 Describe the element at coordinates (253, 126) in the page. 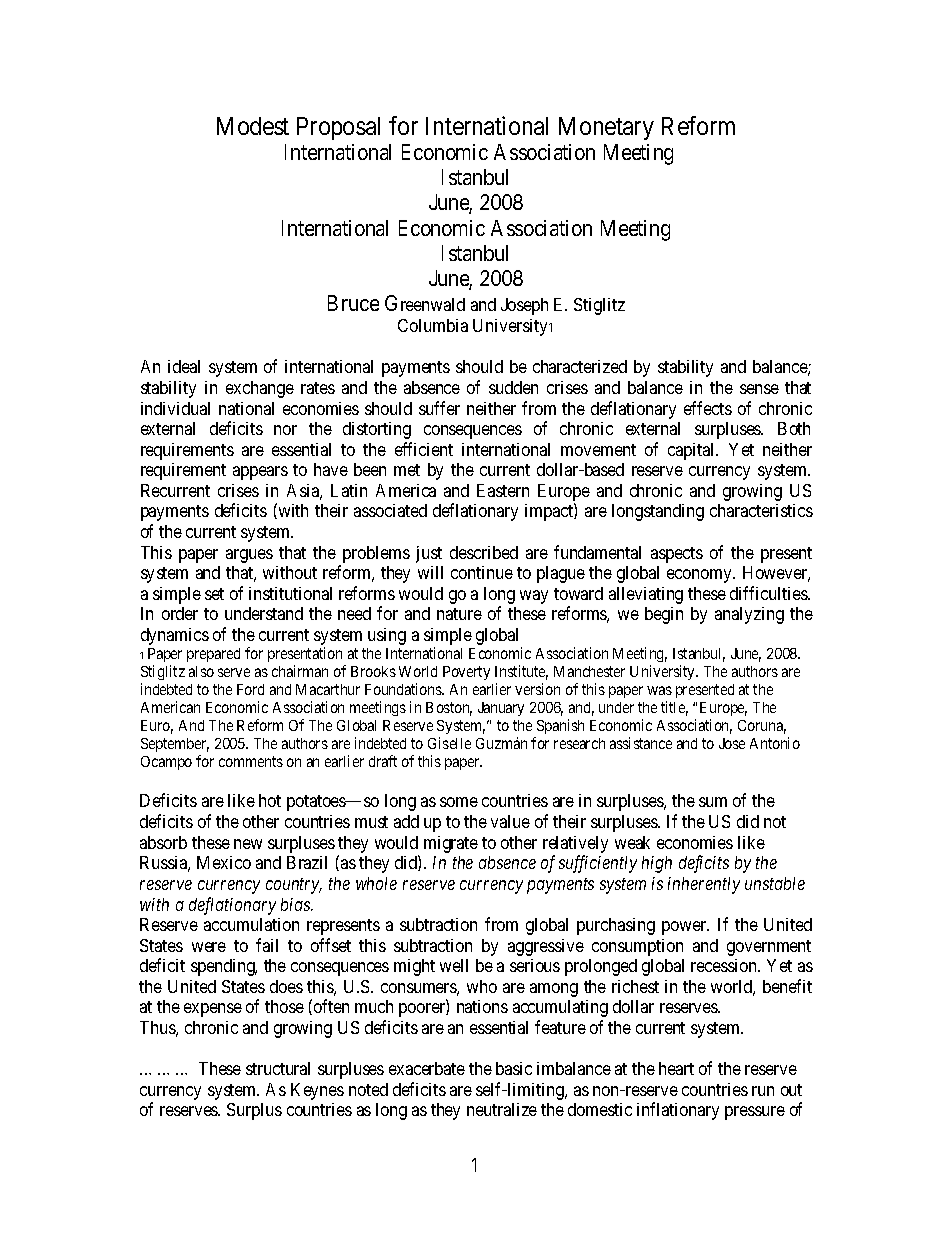

I see `Modest` at that location.
